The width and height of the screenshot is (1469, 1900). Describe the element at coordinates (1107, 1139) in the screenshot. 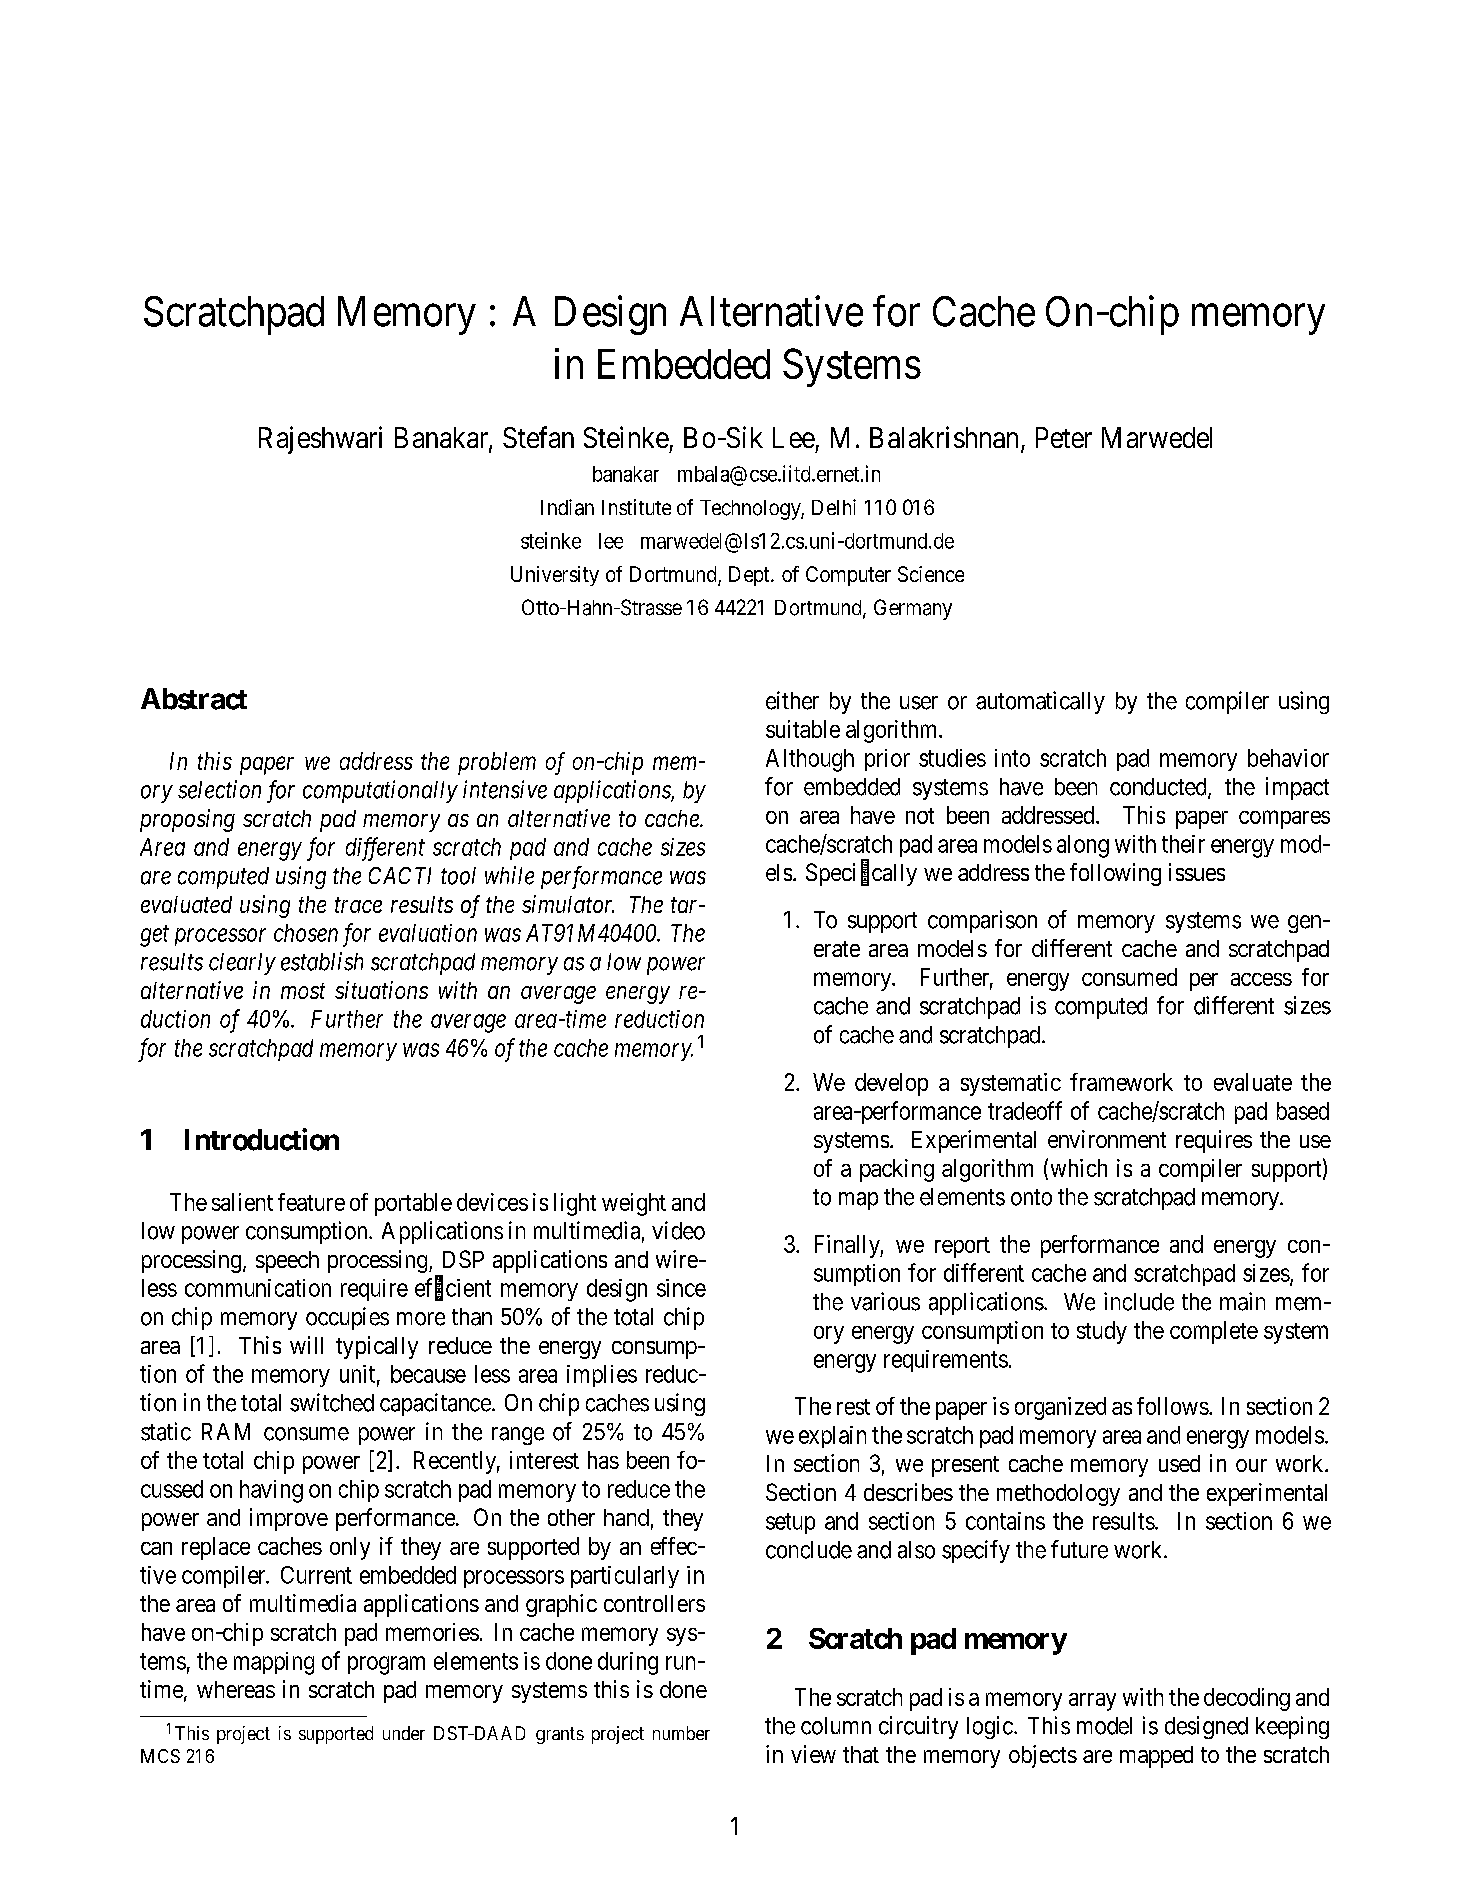

I see `environment` at that location.
